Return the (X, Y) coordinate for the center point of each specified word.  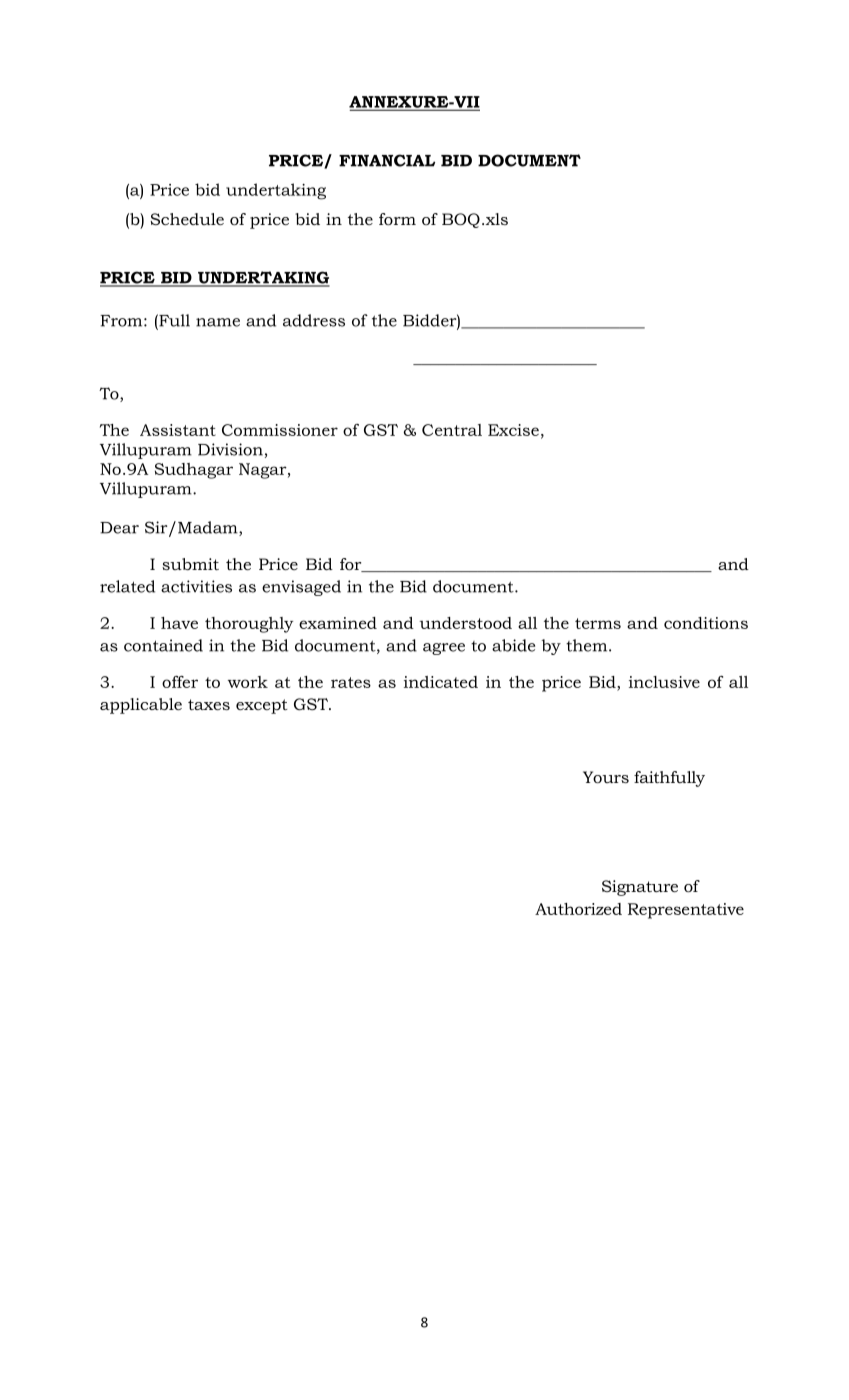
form (397, 219)
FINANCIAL (387, 160)
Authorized (578, 909)
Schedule (187, 219)
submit (190, 564)
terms (598, 623)
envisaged (301, 588)
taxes (209, 704)
